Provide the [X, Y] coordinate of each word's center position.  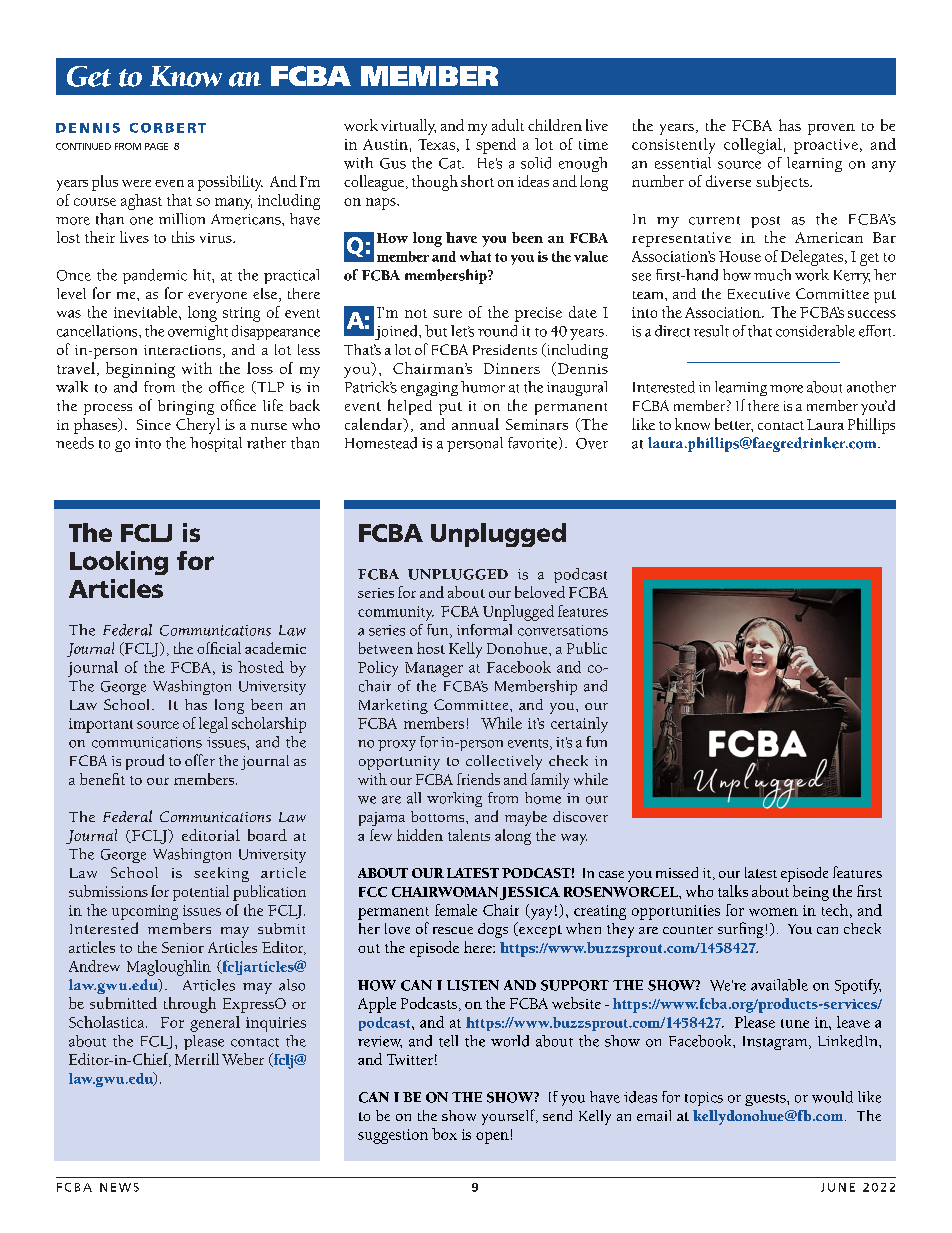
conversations [563, 630]
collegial [753, 146]
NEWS [119, 1187]
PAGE [156, 146]
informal [484, 630]
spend [496, 146]
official [219, 648]
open [492, 1138]
